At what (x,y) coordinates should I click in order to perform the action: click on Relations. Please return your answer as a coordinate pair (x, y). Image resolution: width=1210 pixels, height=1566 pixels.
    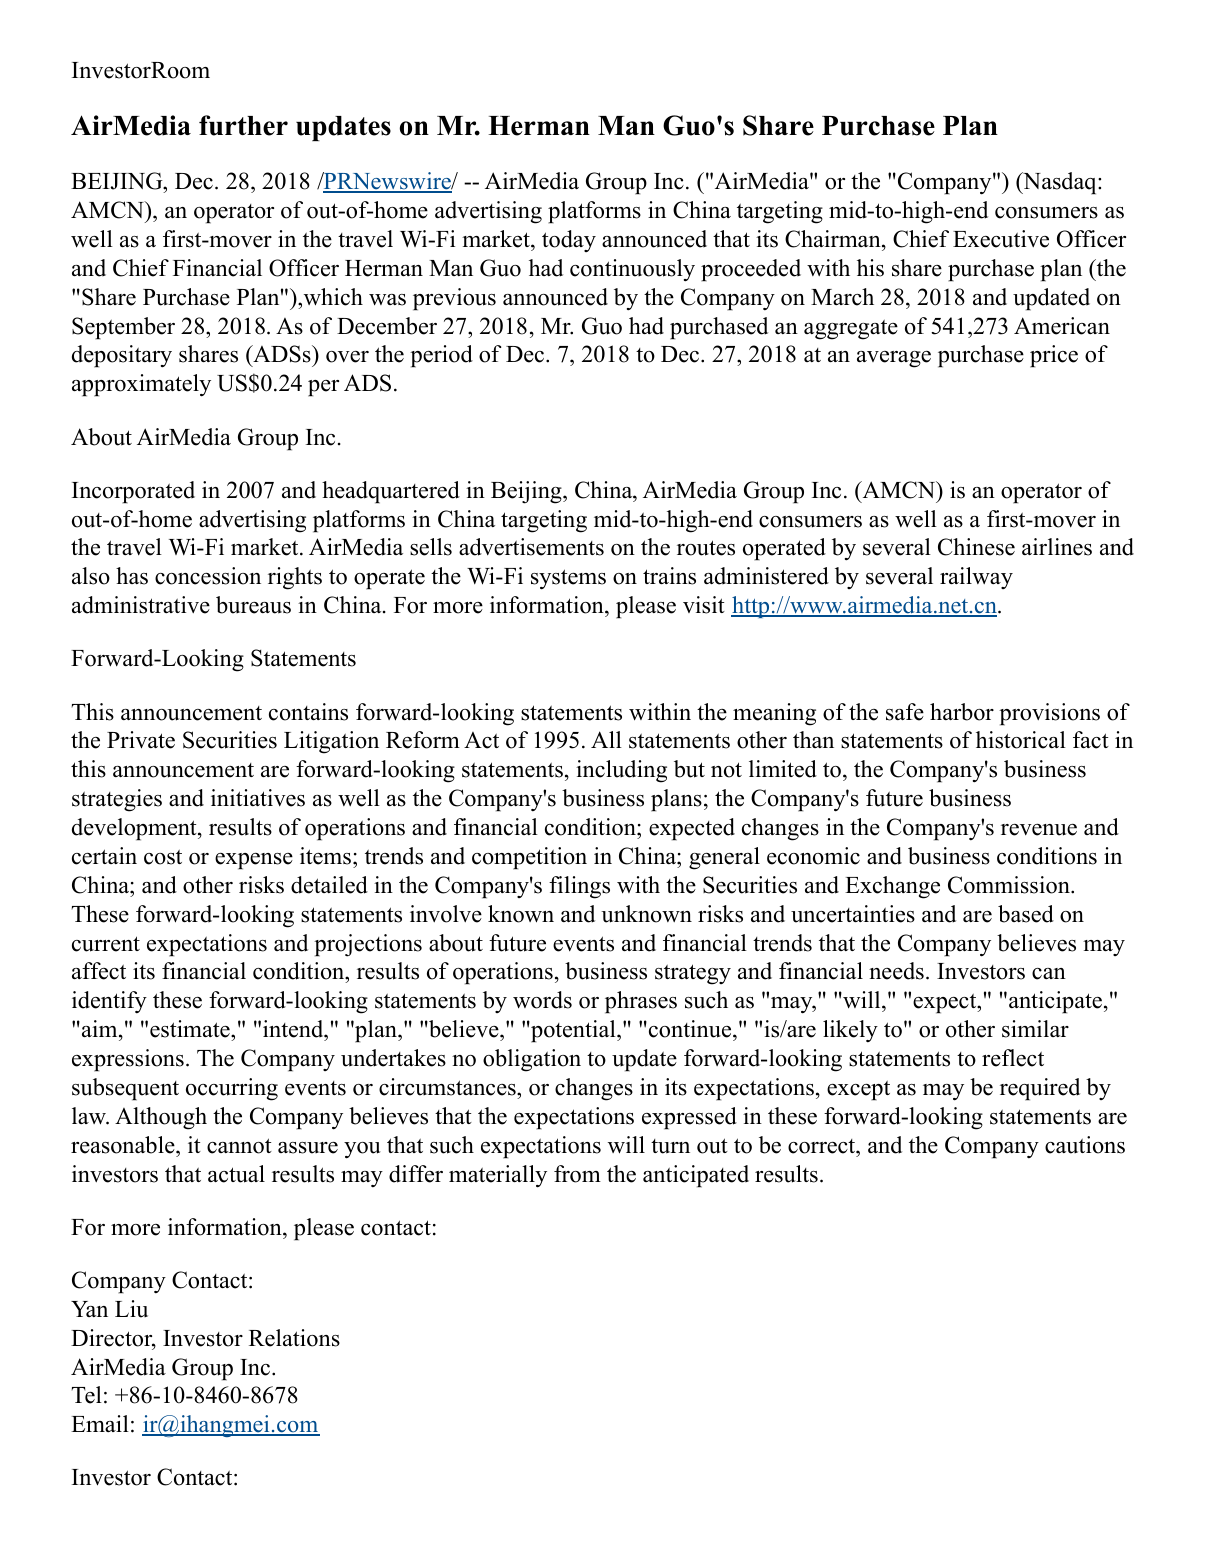
    Looking at the image, I should click on (294, 1338).
